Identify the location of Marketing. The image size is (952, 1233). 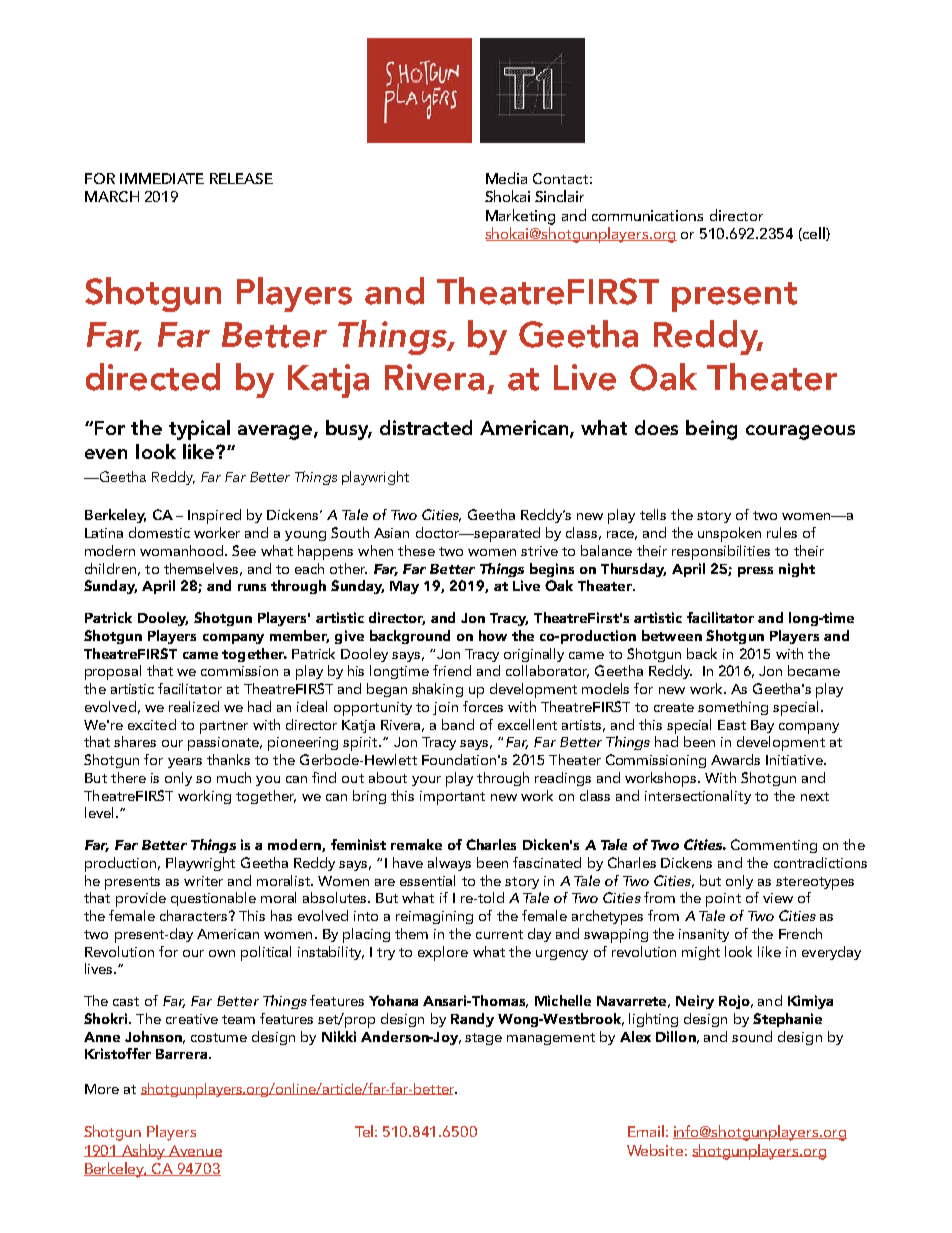
(520, 217).
